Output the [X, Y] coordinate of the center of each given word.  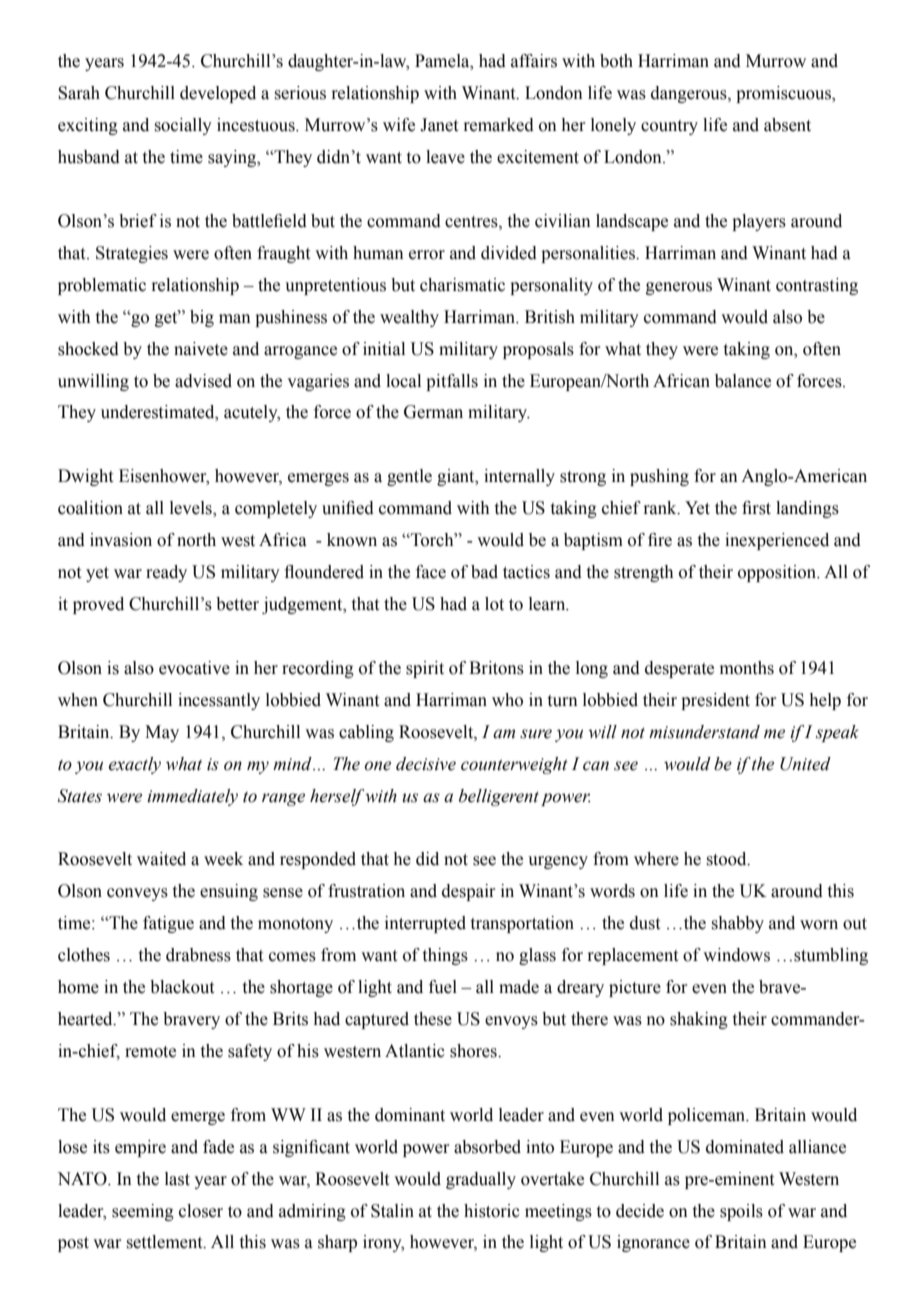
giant [457, 477]
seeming [143, 1212]
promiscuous [784, 94]
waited [161, 859]
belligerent [499, 797]
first [756, 508]
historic [492, 1211]
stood [728, 859]
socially [183, 126]
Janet [439, 125]
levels [192, 509]
